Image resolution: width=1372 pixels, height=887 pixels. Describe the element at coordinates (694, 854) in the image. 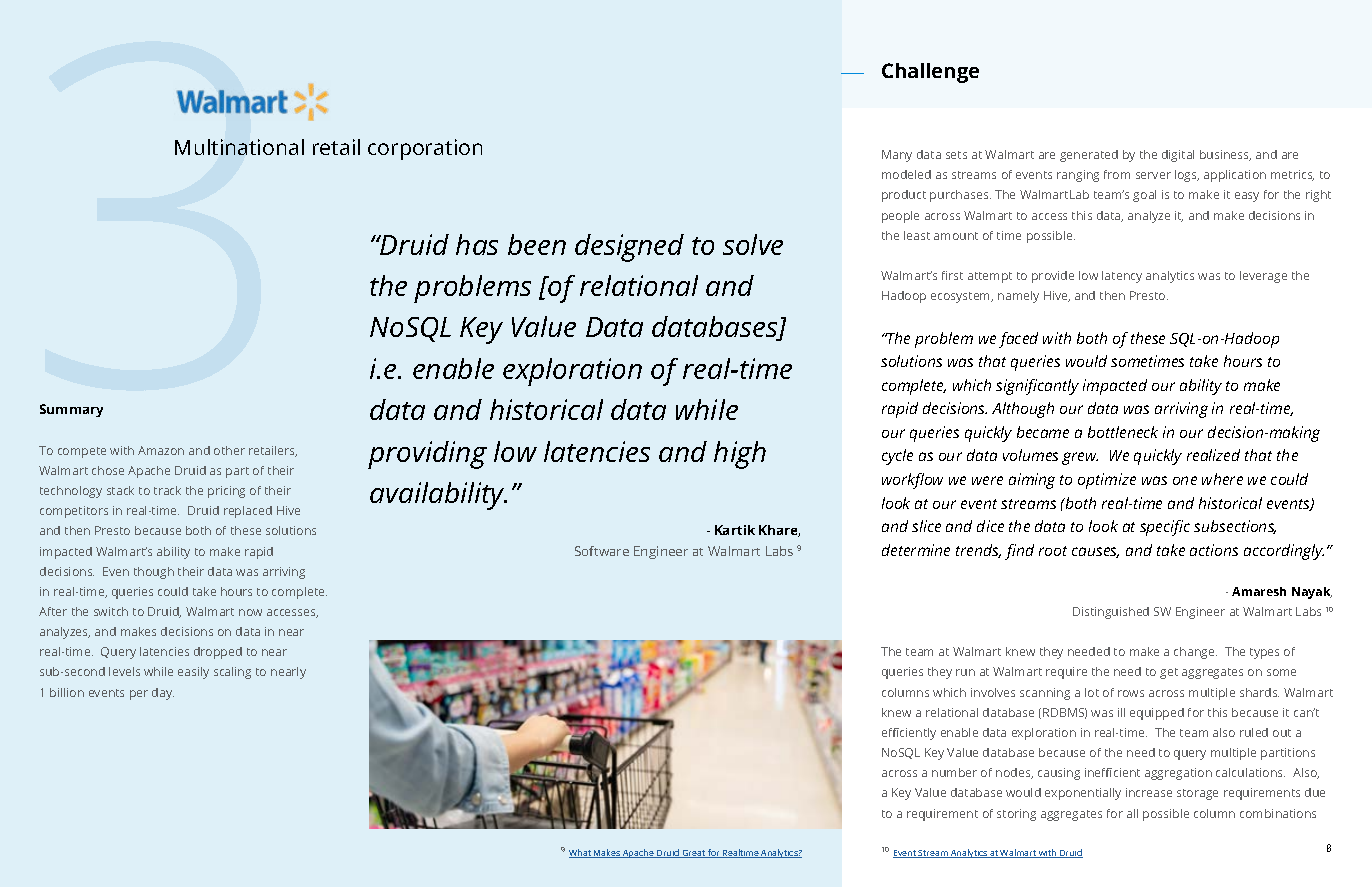

I see `Great` at that location.
